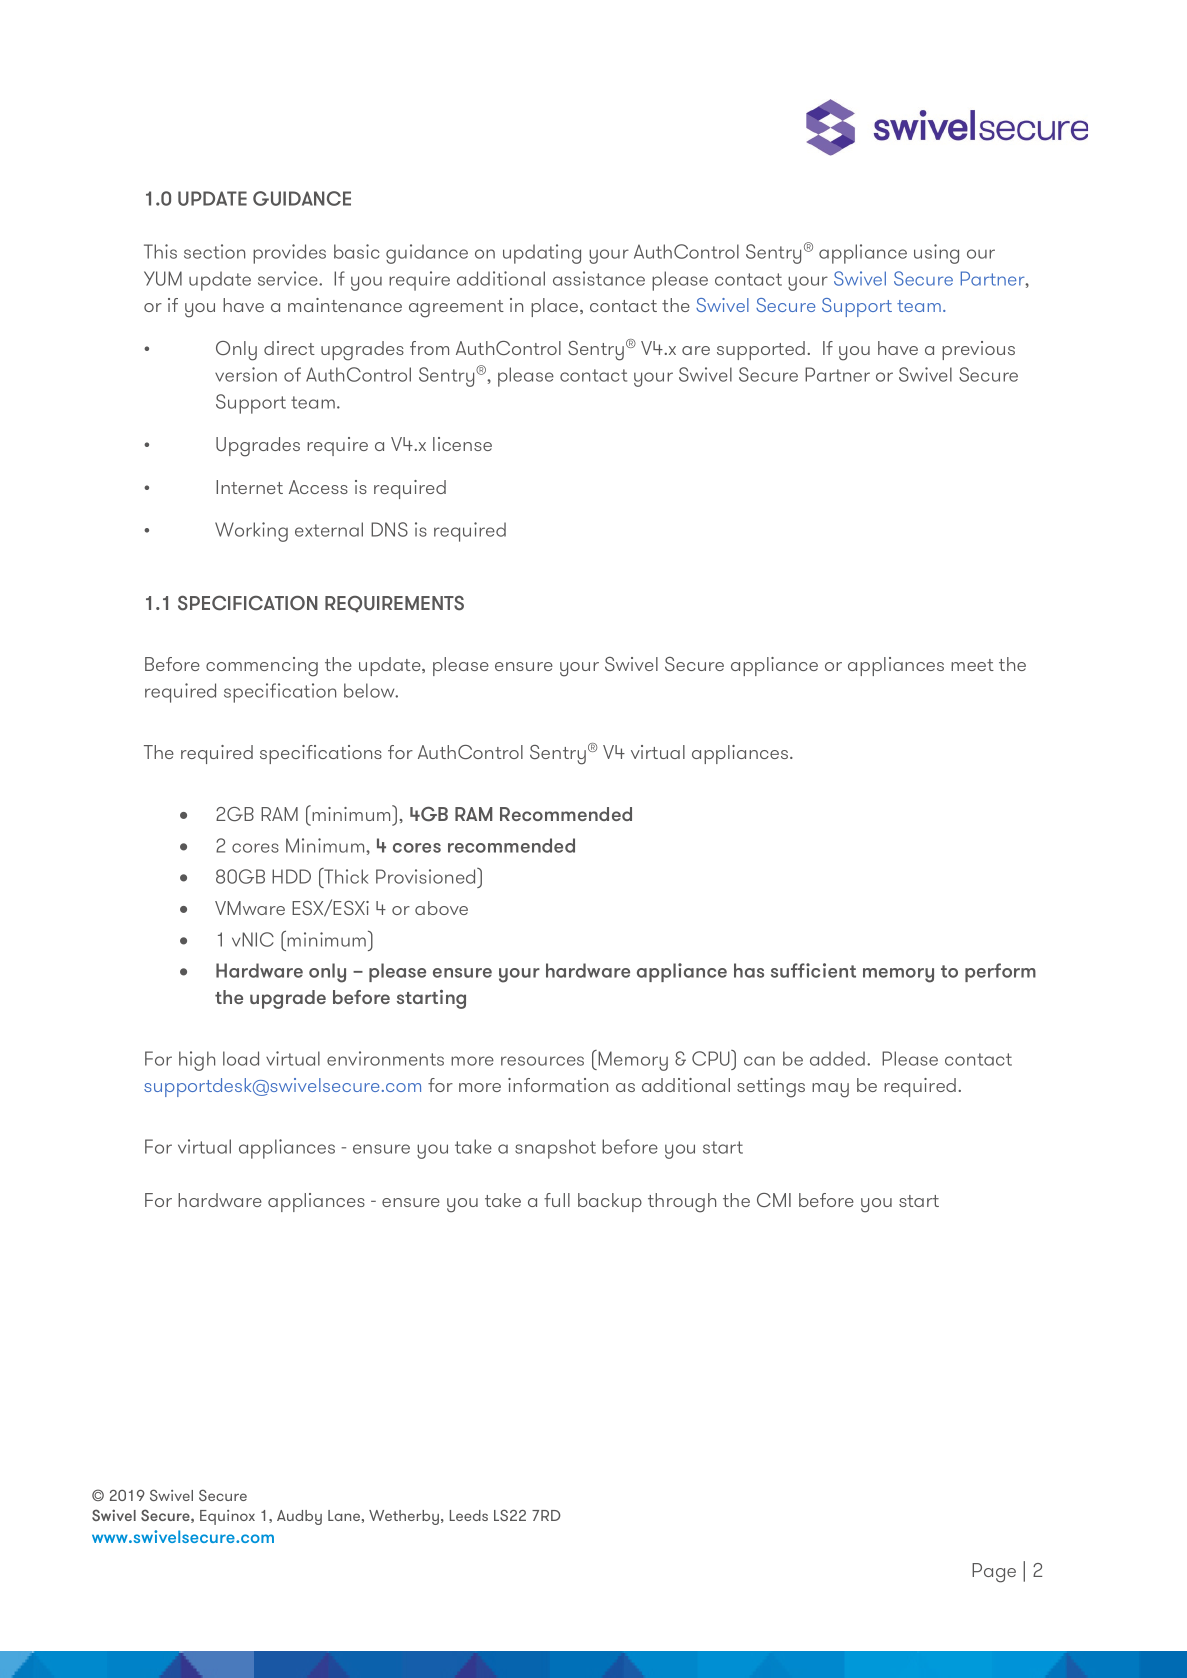  Describe the element at coordinates (936, 254) in the screenshot. I see `using` at that location.
